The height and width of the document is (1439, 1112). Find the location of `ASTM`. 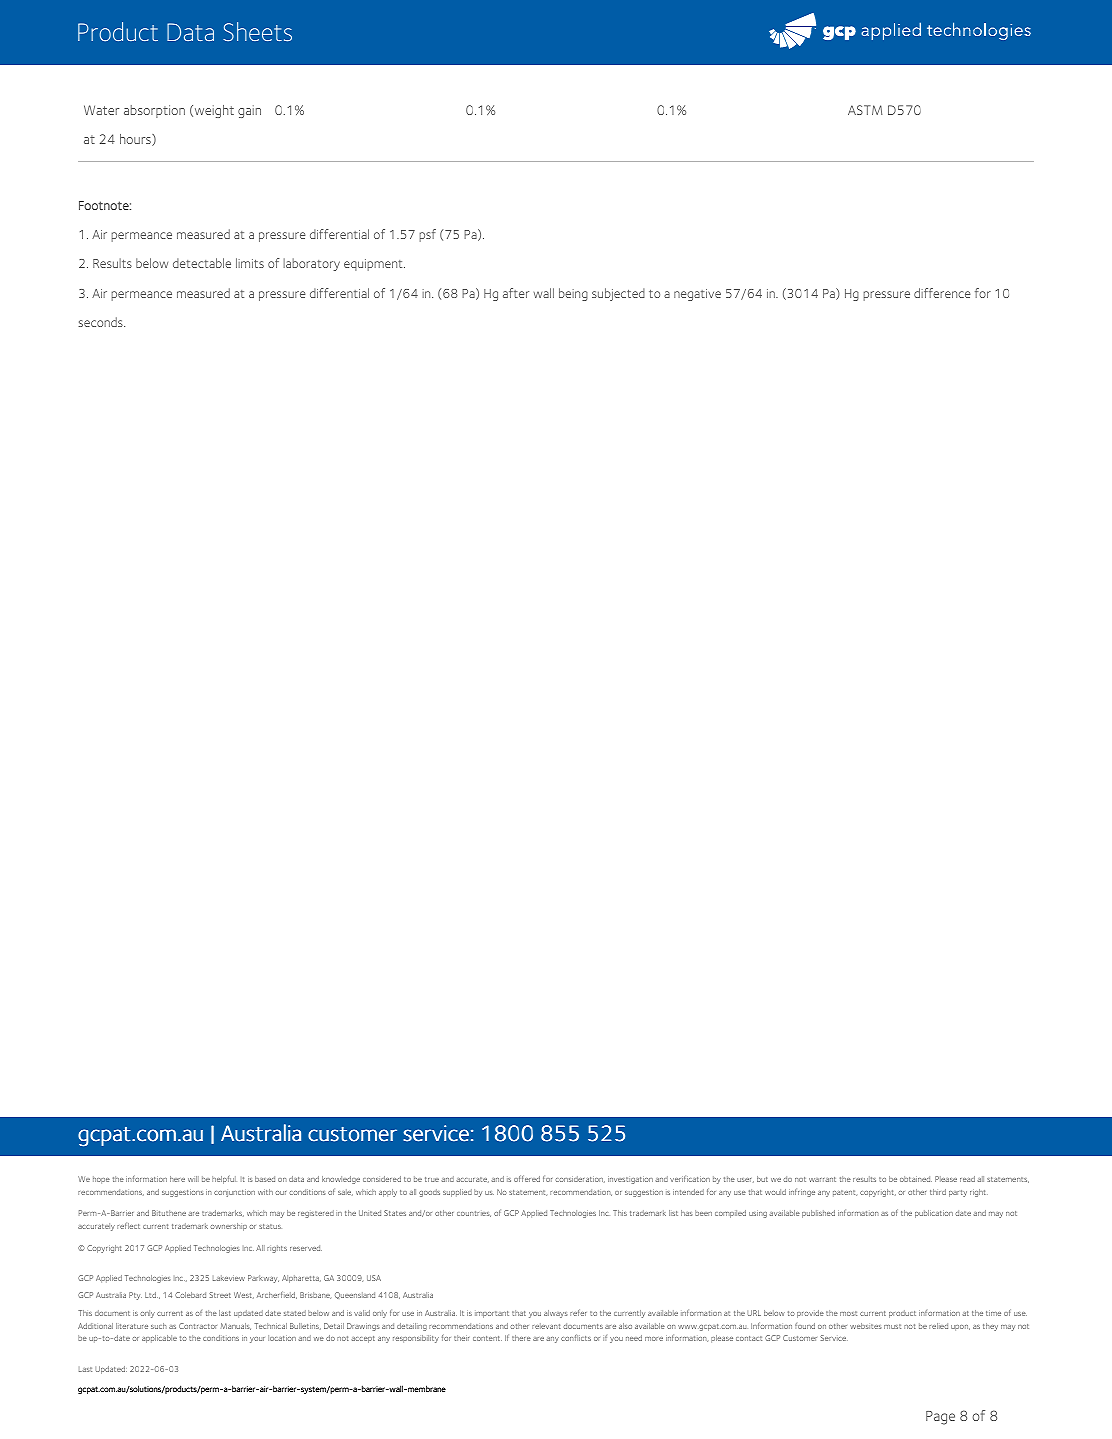

ASTM is located at coordinates (865, 110).
